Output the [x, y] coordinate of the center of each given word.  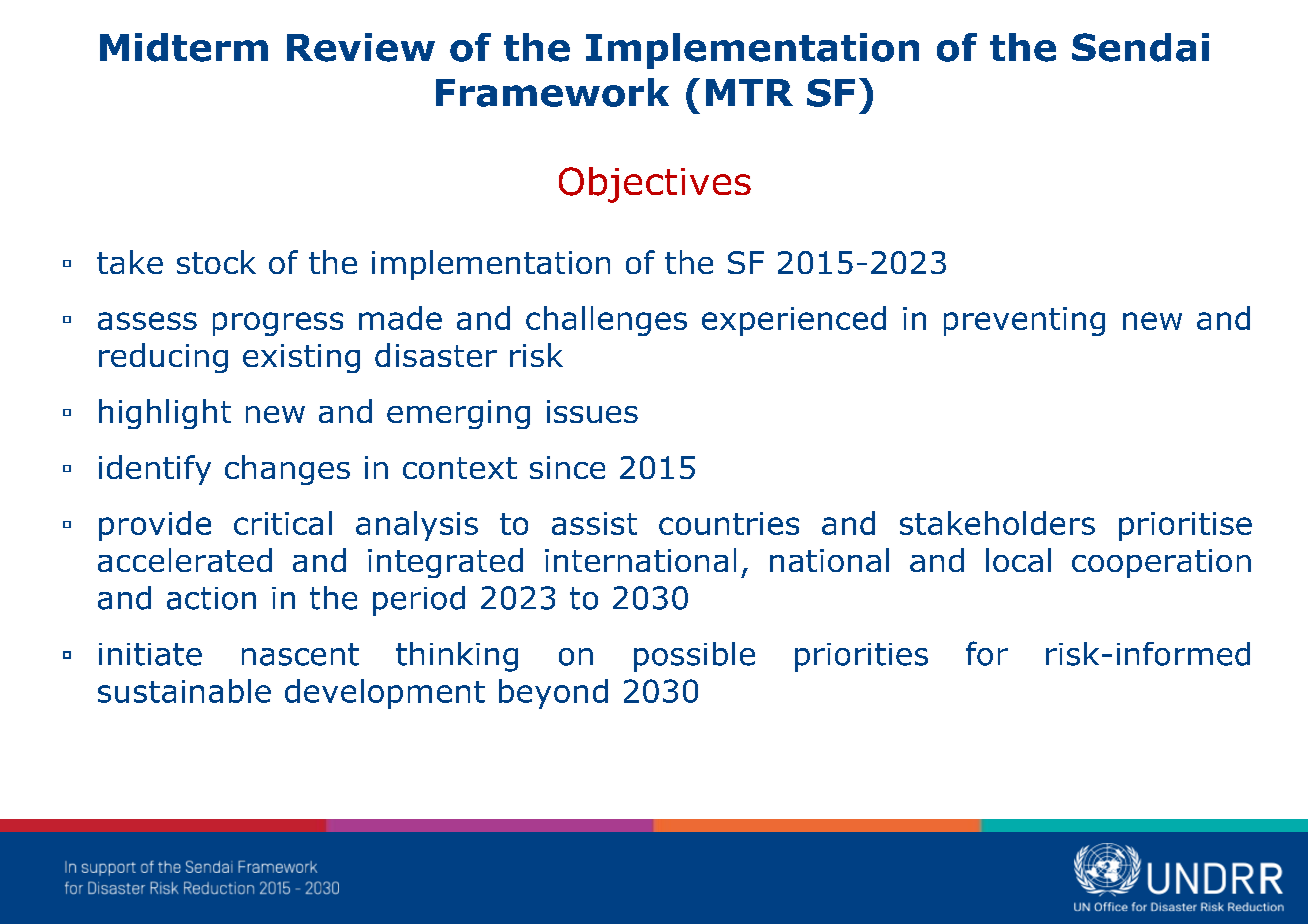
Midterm [184, 47]
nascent [300, 654]
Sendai [1140, 47]
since [567, 467]
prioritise [1185, 526]
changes [287, 470]
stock [216, 262]
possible [694, 657]
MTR [749, 92]
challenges [606, 321]
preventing [1024, 321]
